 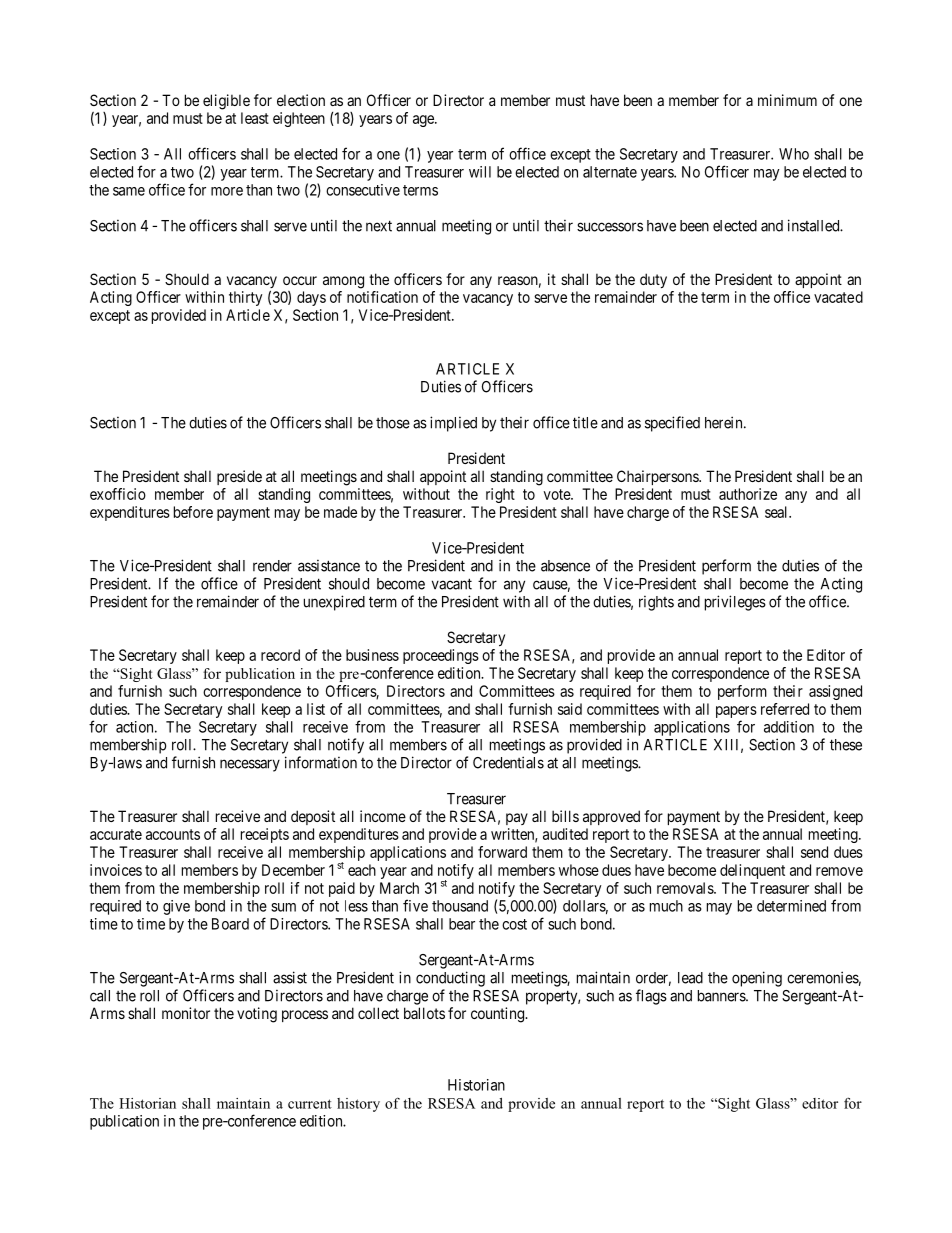 What do you see at coordinates (250, 765) in the screenshot?
I see `necessary` at bounding box center [250, 765].
